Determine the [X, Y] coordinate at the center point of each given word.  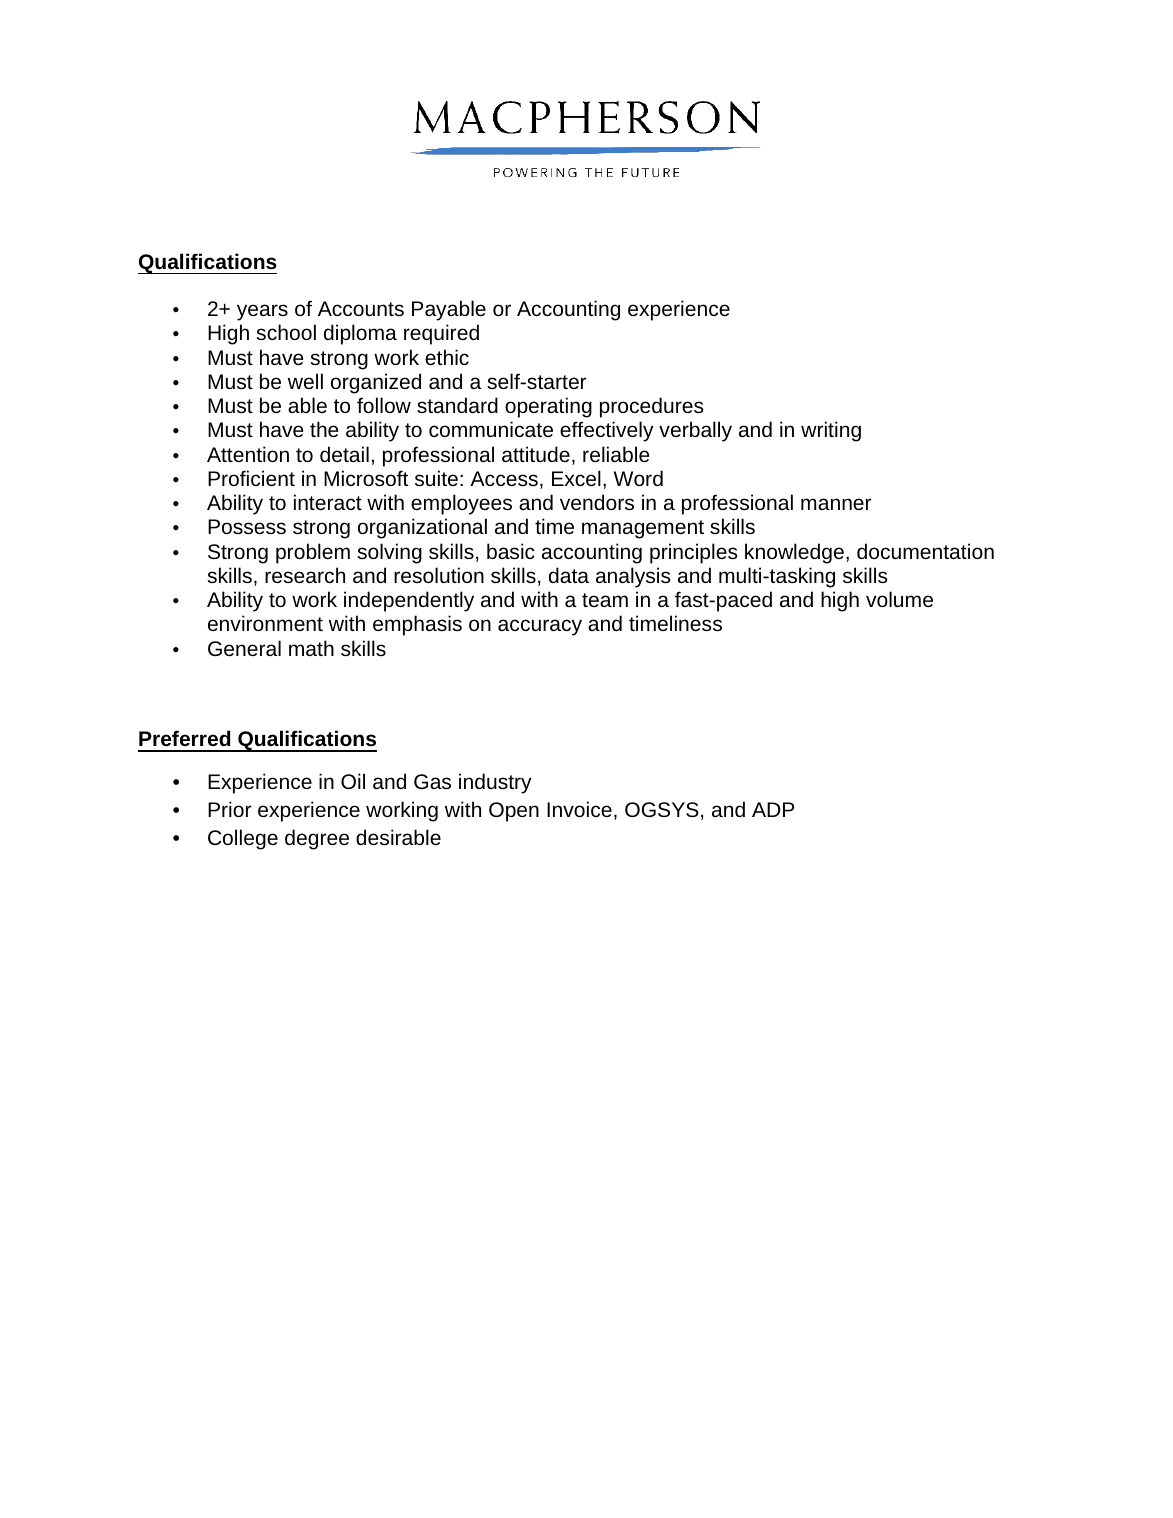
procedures [651, 407]
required [441, 334]
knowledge [794, 553]
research [305, 575]
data [569, 575]
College [243, 839]
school [286, 332]
